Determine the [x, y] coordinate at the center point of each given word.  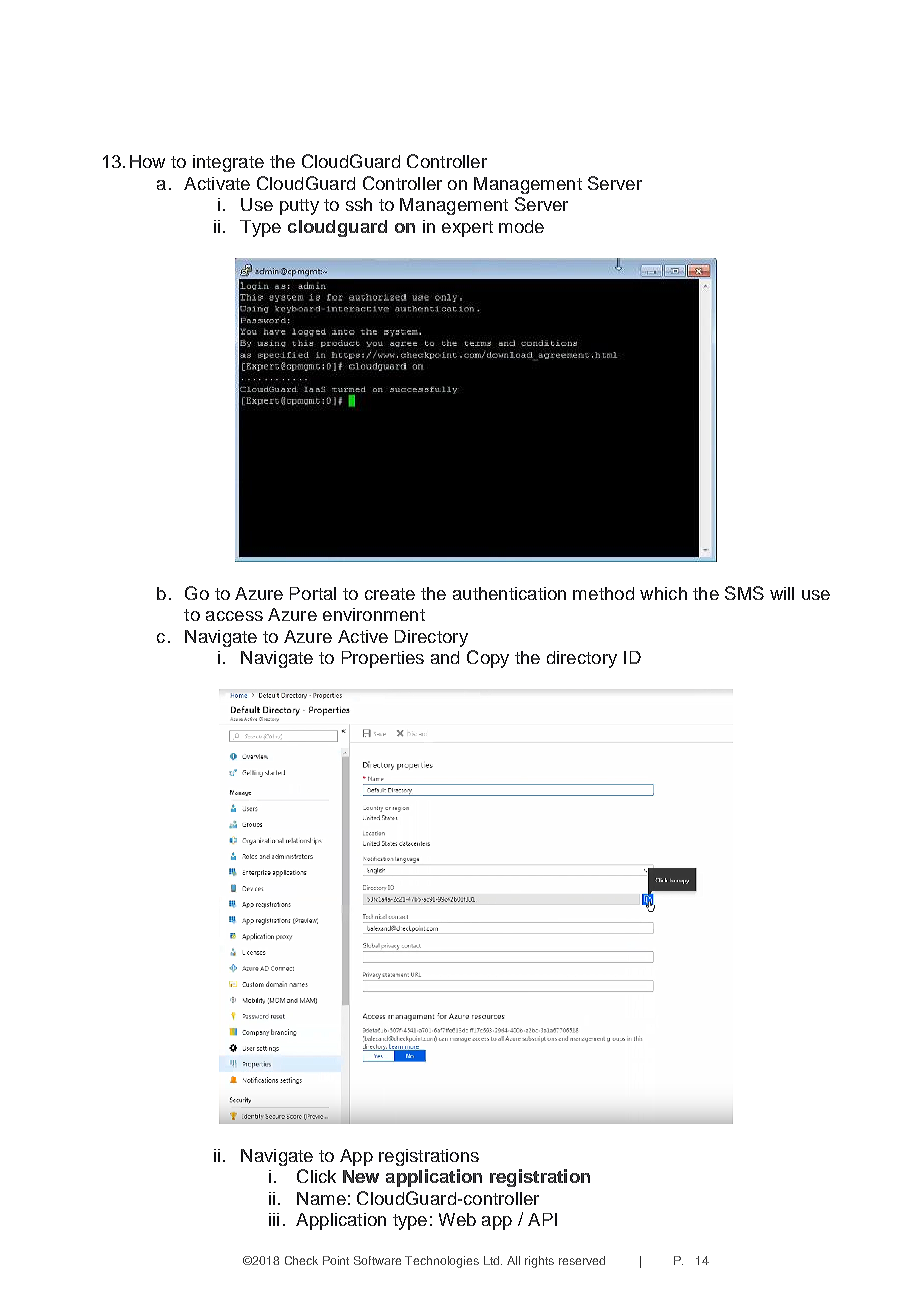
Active [363, 636]
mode [521, 226]
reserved [582, 1260]
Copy [488, 659]
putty [299, 207]
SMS [744, 593]
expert [467, 229]
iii [274, 1219]
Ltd [493, 1260]
